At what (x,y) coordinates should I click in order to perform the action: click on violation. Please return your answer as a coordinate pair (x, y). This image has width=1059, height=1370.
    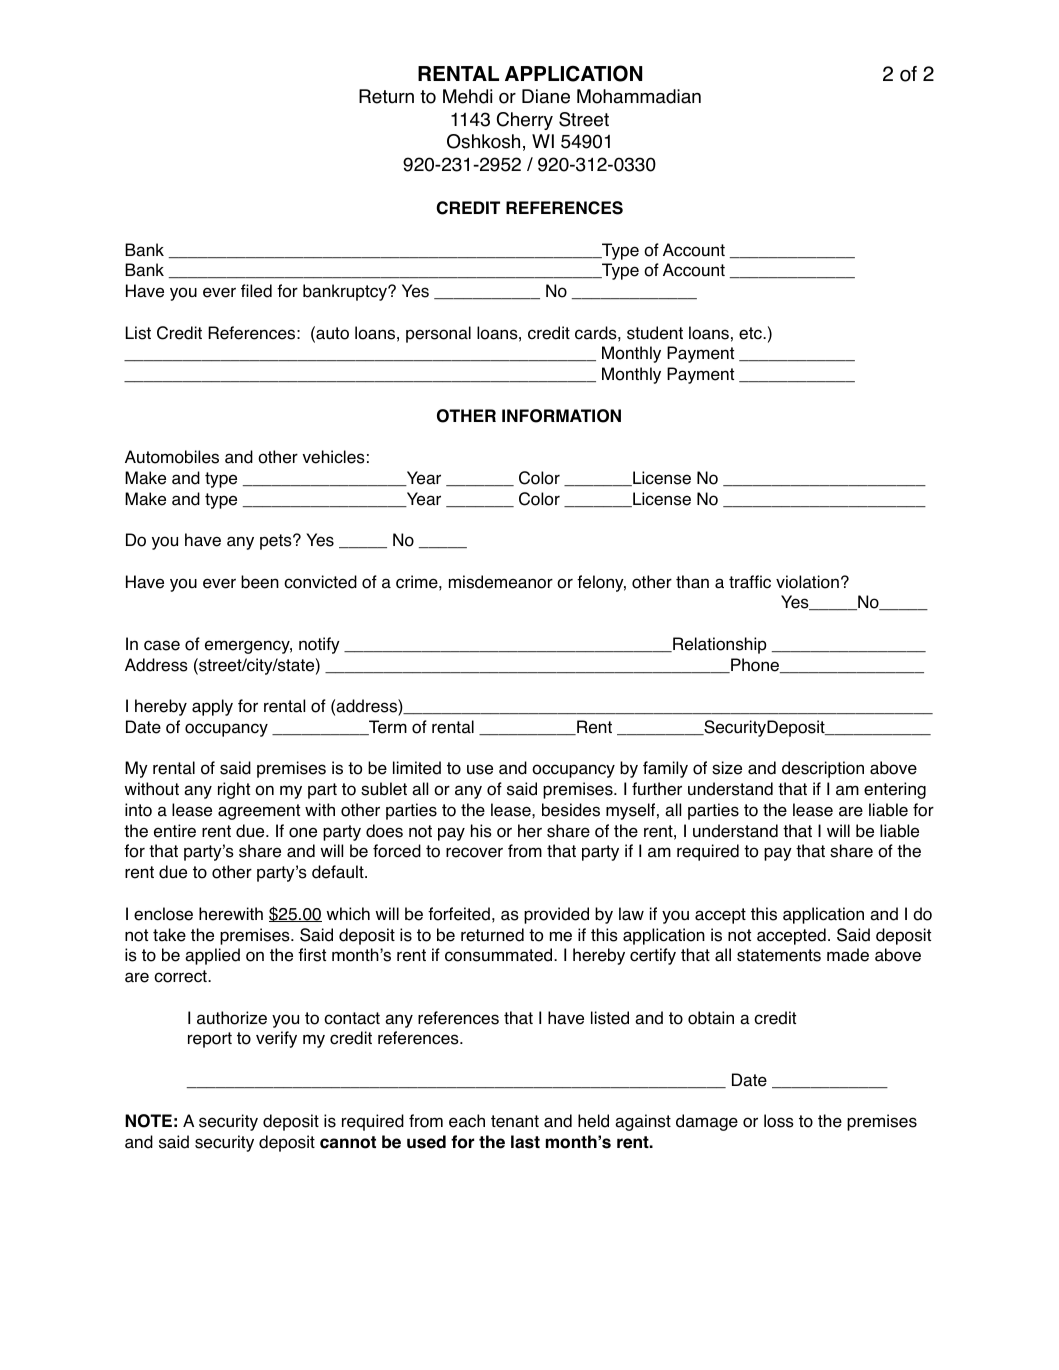
    Looking at the image, I should click on (807, 582).
